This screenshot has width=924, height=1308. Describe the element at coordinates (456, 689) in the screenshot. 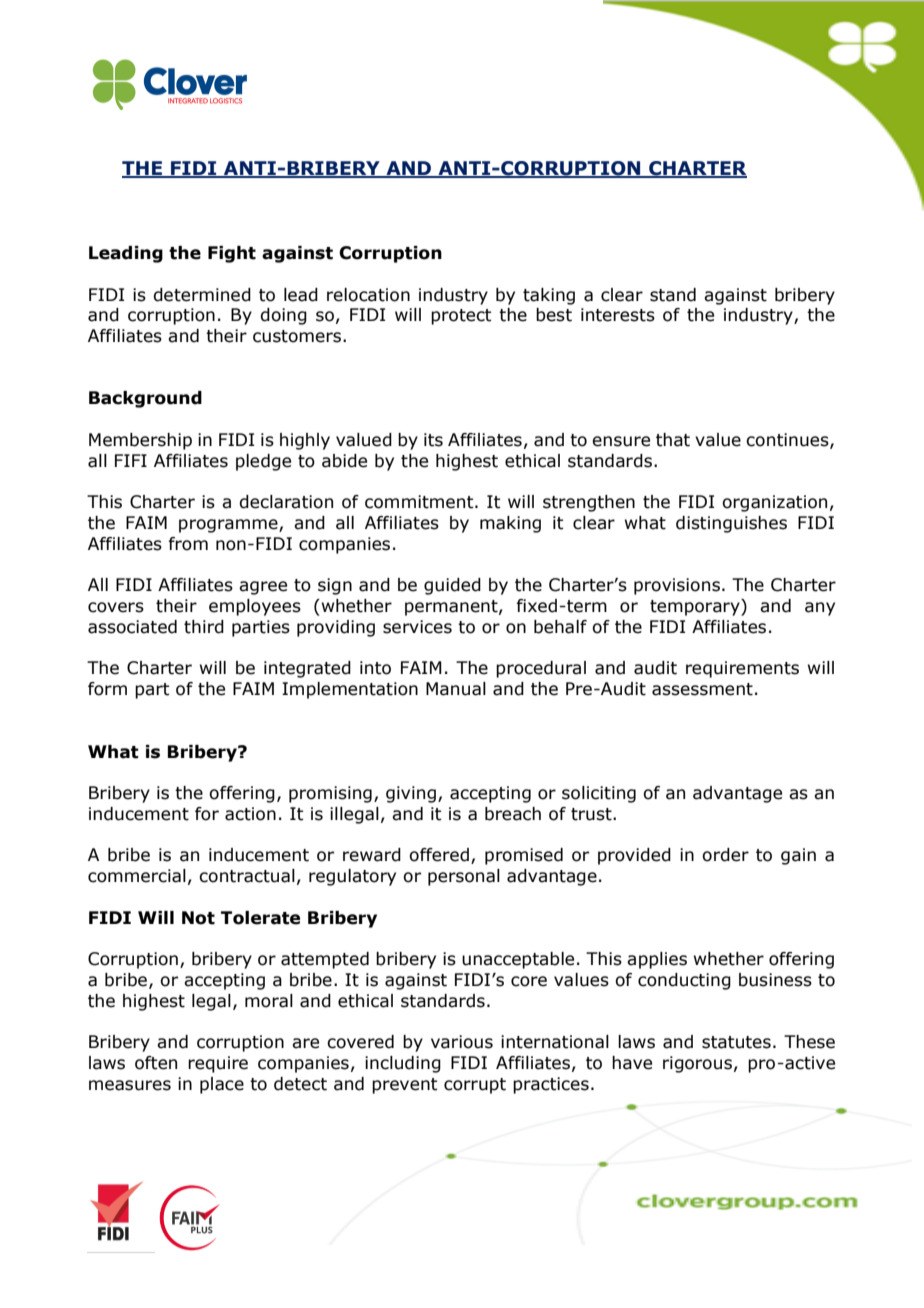

I see `Manual` at that location.
